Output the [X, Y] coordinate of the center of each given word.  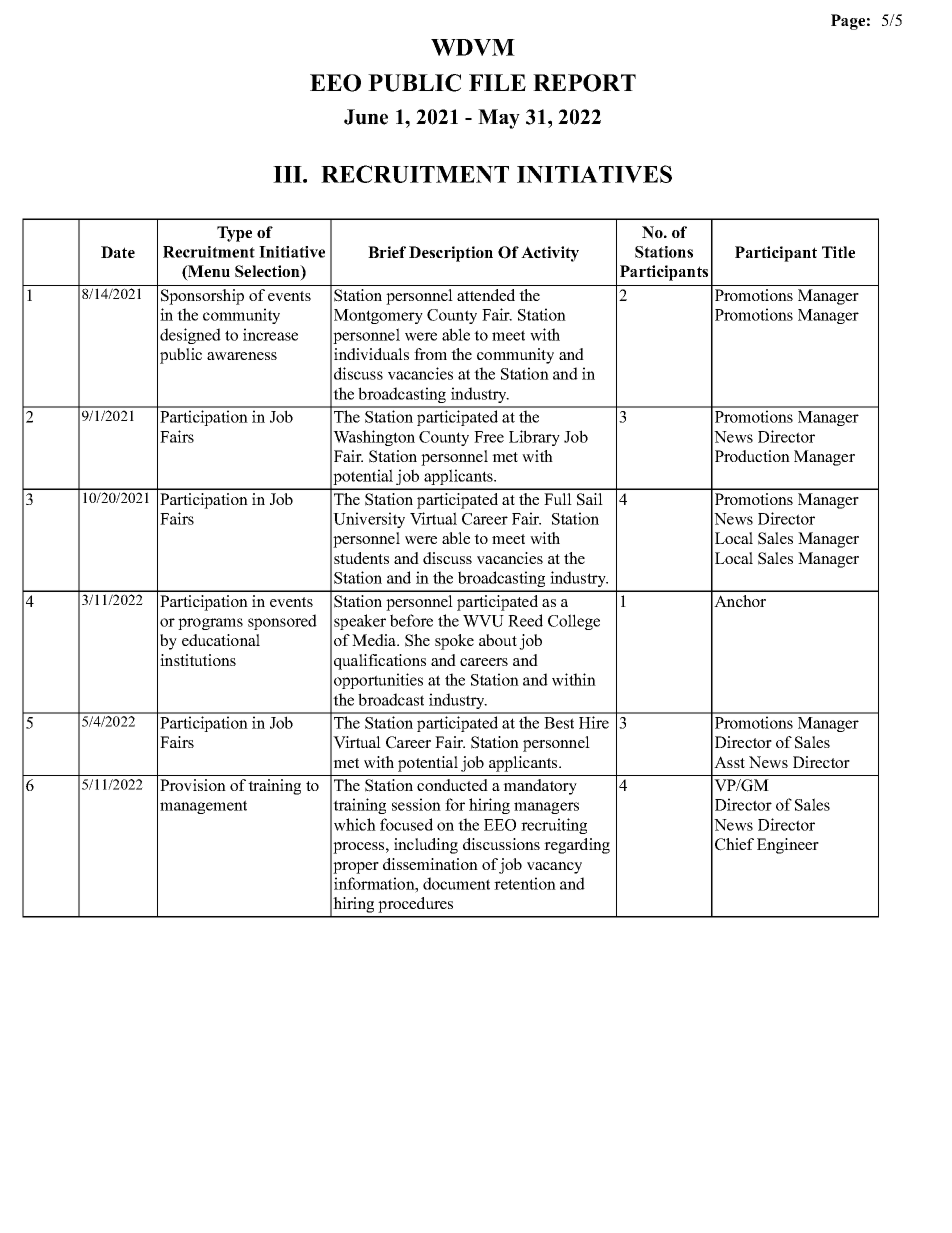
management [203, 807]
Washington [374, 438]
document [456, 883]
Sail [590, 499]
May [499, 119]
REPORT [584, 83]
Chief [734, 844]
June [366, 117]
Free [489, 437]
